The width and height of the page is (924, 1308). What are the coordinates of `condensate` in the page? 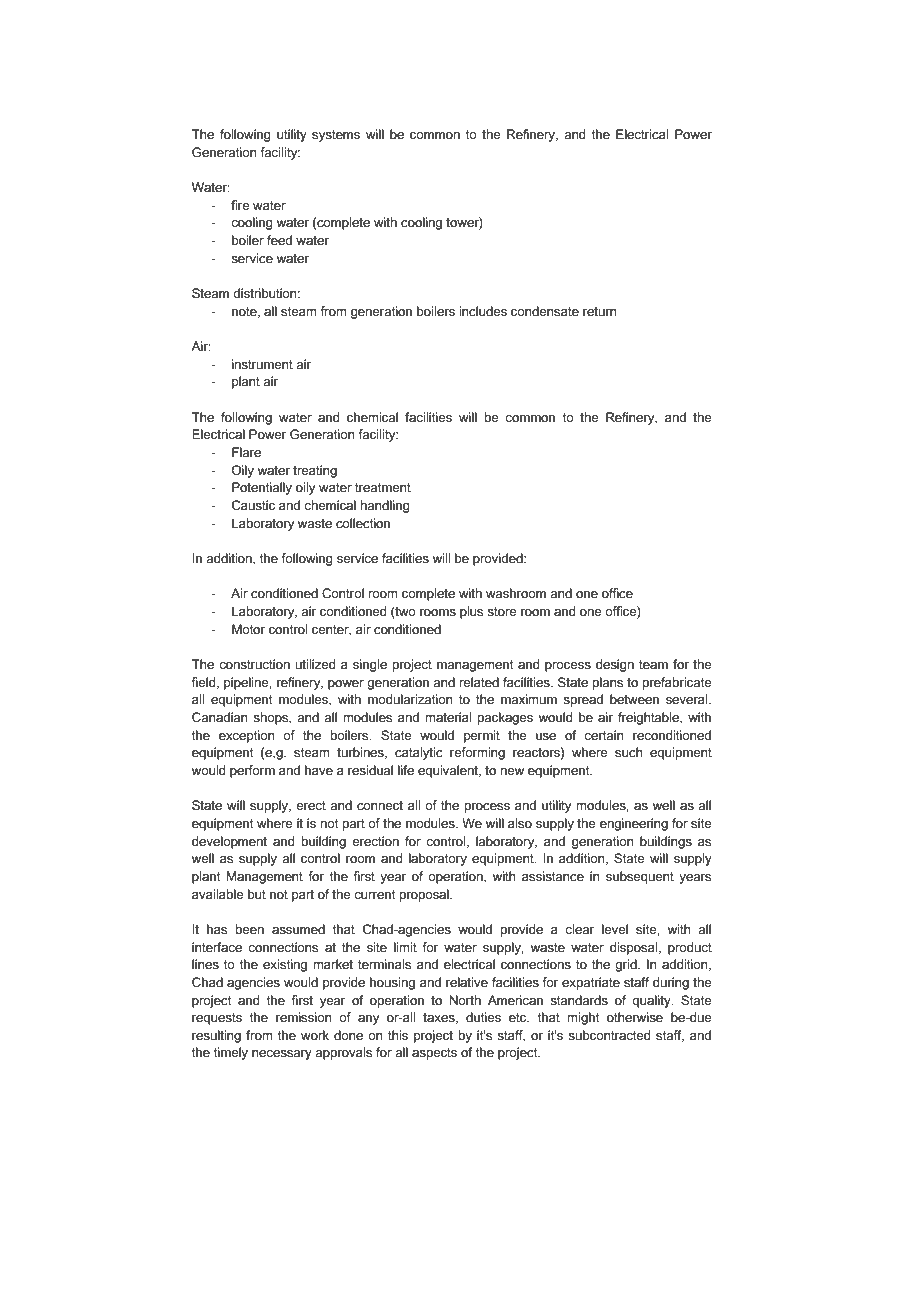 It's located at (545, 311).
